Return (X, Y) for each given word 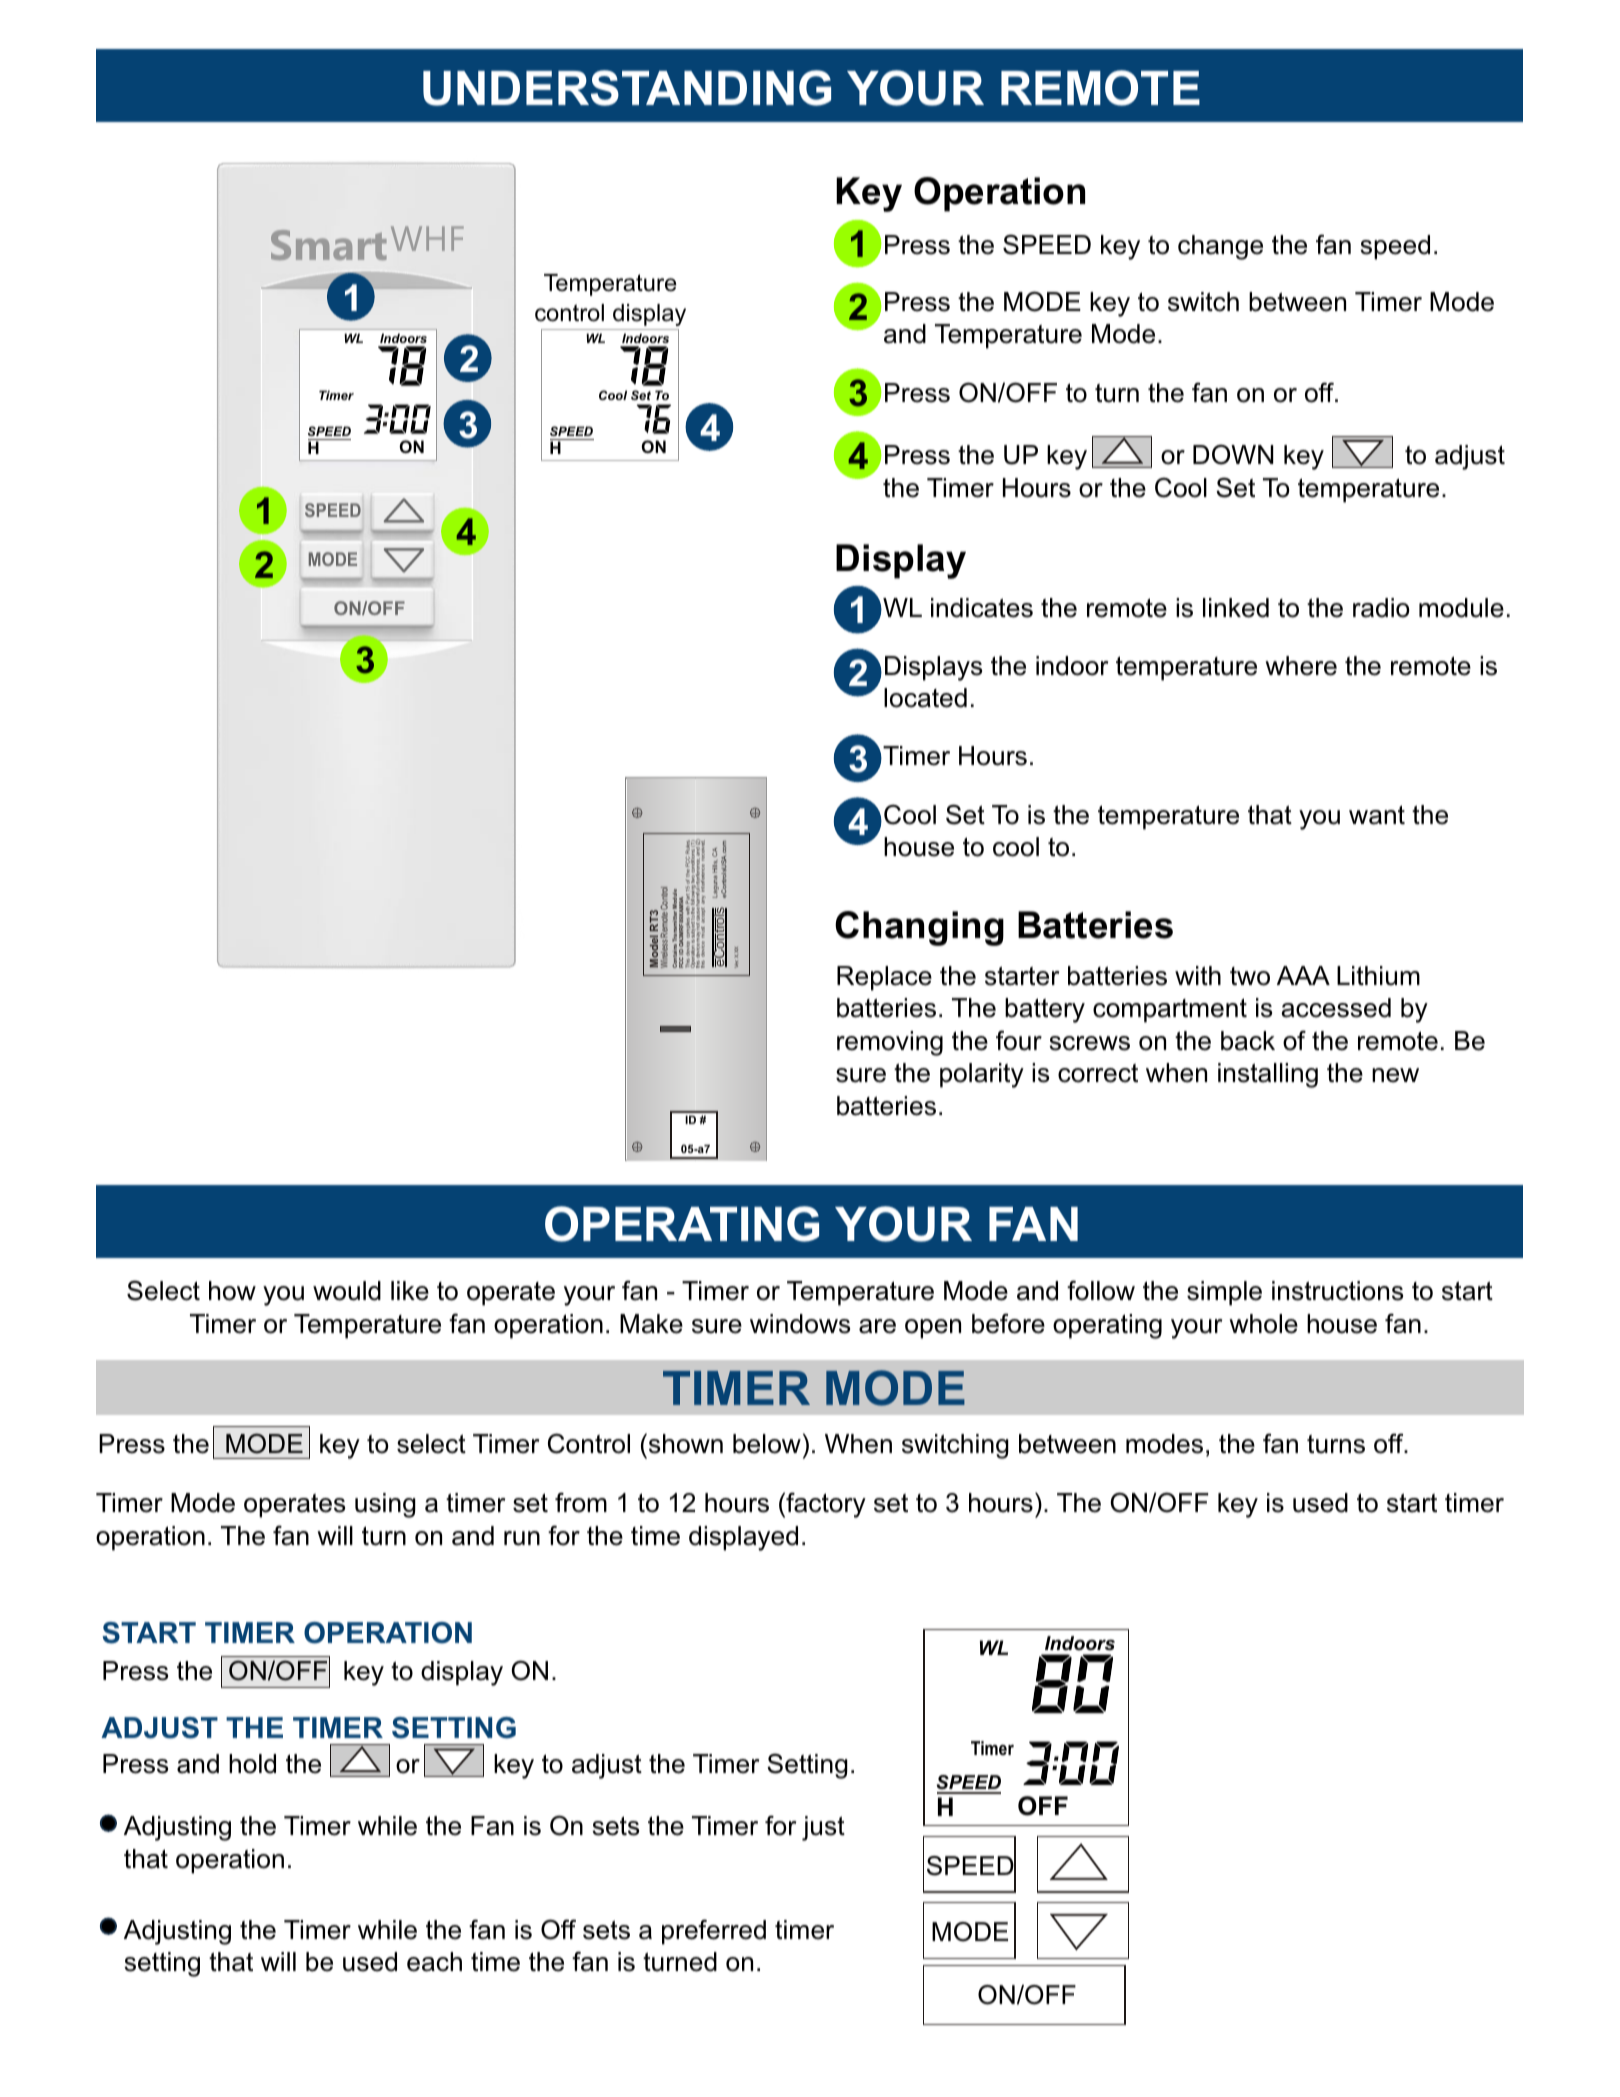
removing (890, 1043)
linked (1236, 608)
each (434, 1962)
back (1248, 1041)
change (1220, 247)
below (767, 1444)
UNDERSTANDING (627, 88)
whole (1263, 1324)
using (385, 1505)
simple (1224, 1293)
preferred (714, 1932)
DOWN (1233, 454)
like (410, 1291)
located (925, 698)
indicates (982, 608)
